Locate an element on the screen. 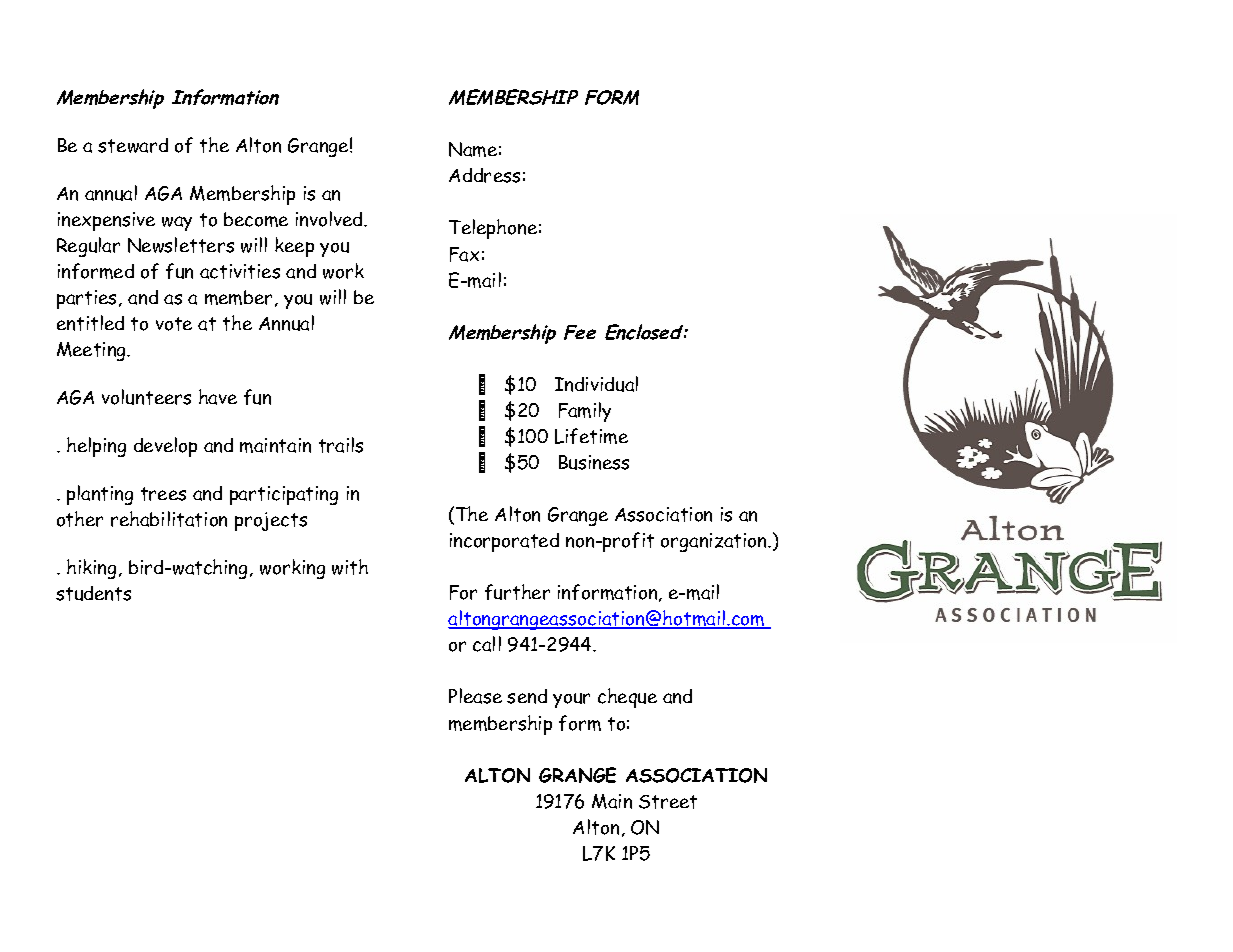 This screenshot has height=952, width=1233. vote is located at coordinates (174, 324).
